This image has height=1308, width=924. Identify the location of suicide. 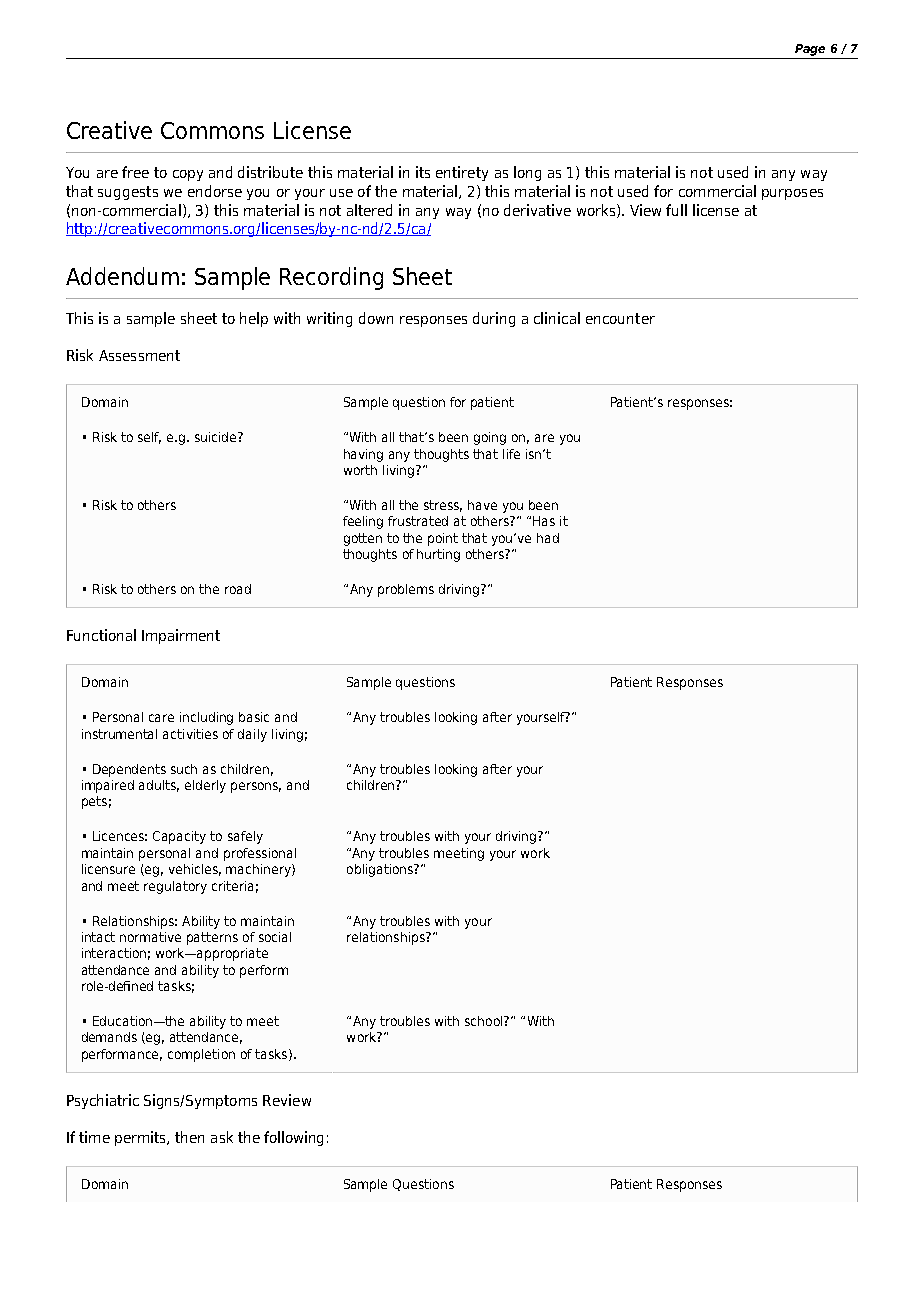
(217, 437).
